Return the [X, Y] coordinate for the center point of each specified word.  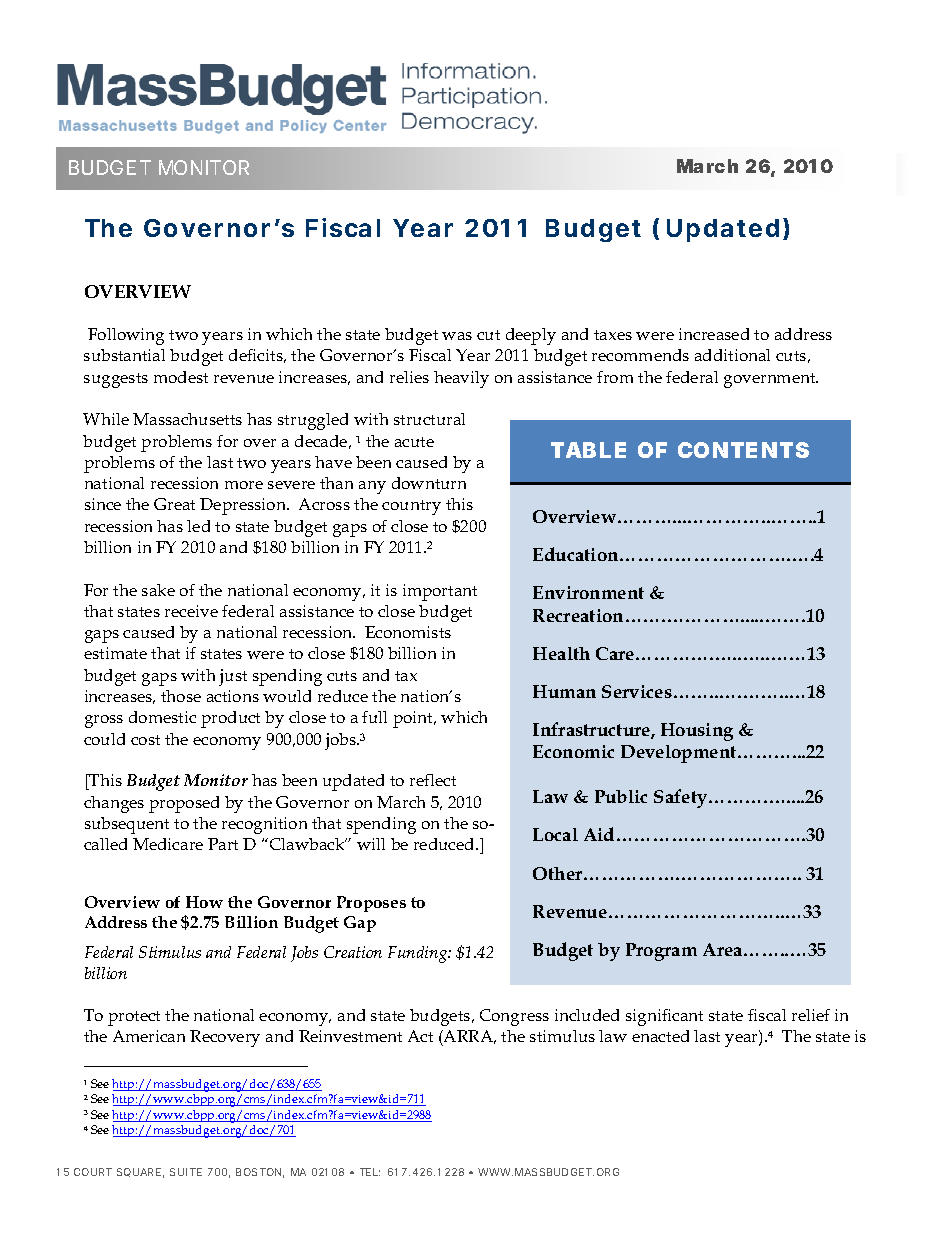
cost [145, 740]
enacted [660, 1036]
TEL [370, 1172]
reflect [433, 780]
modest [181, 377]
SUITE [186, 1172]
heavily [461, 379]
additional [732, 355]
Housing [697, 732]
